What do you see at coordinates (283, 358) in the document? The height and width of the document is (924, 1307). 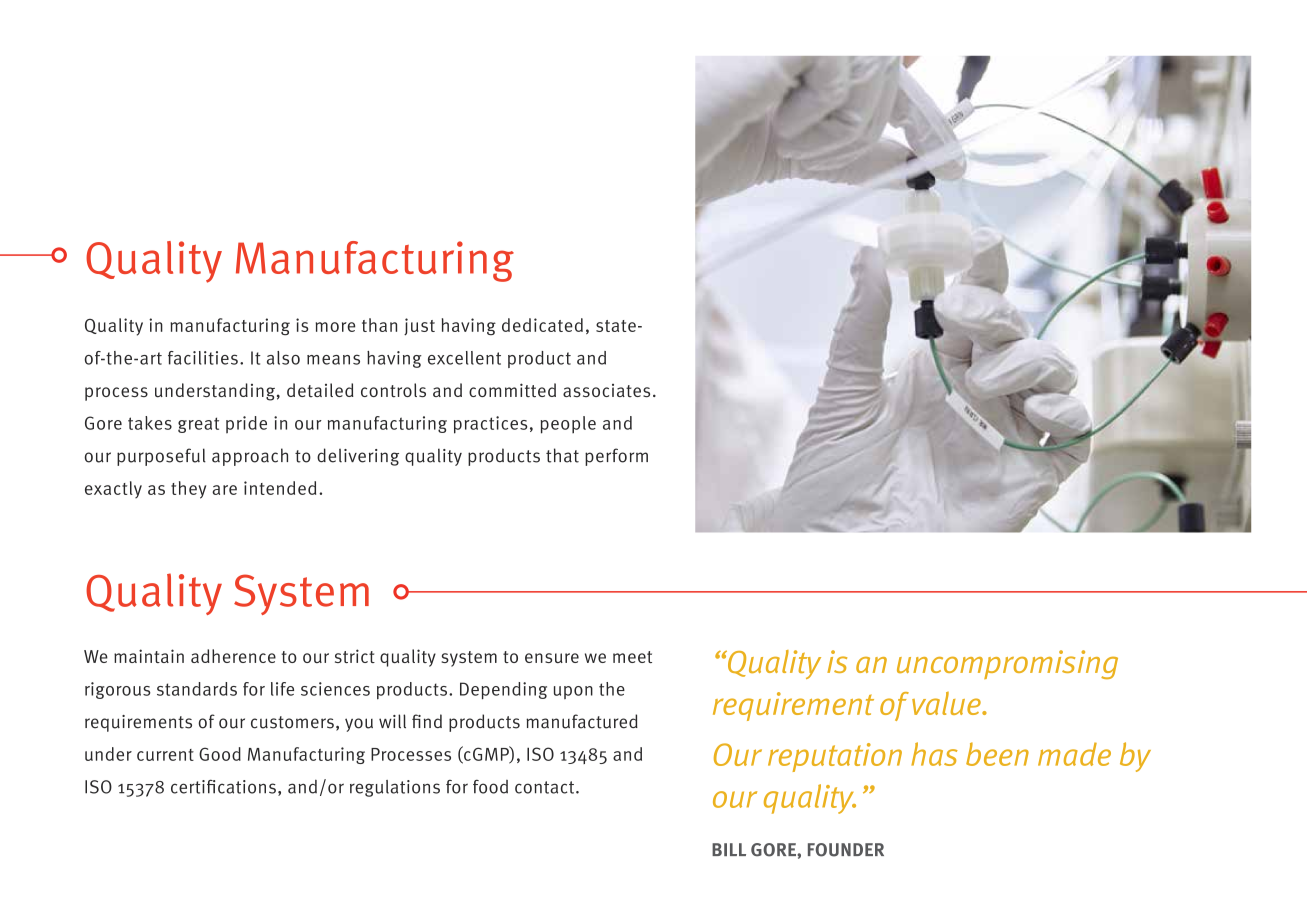 I see `also` at bounding box center [283, 358].
